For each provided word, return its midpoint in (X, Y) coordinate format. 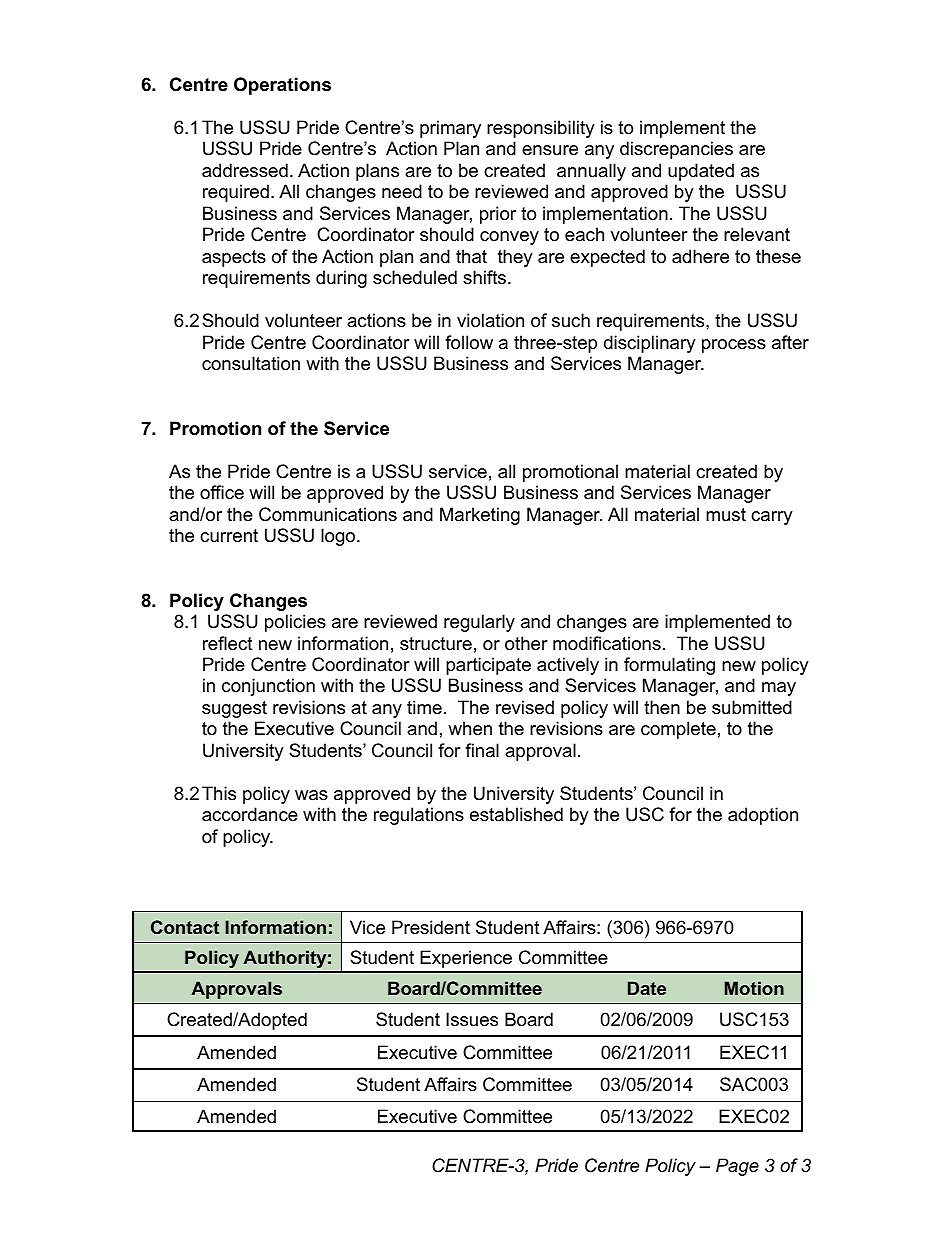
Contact (185, 927)
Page (737, 1167)
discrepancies (676, 150)
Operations (282, 86)
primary (450, 129)
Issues (472, 1019)
